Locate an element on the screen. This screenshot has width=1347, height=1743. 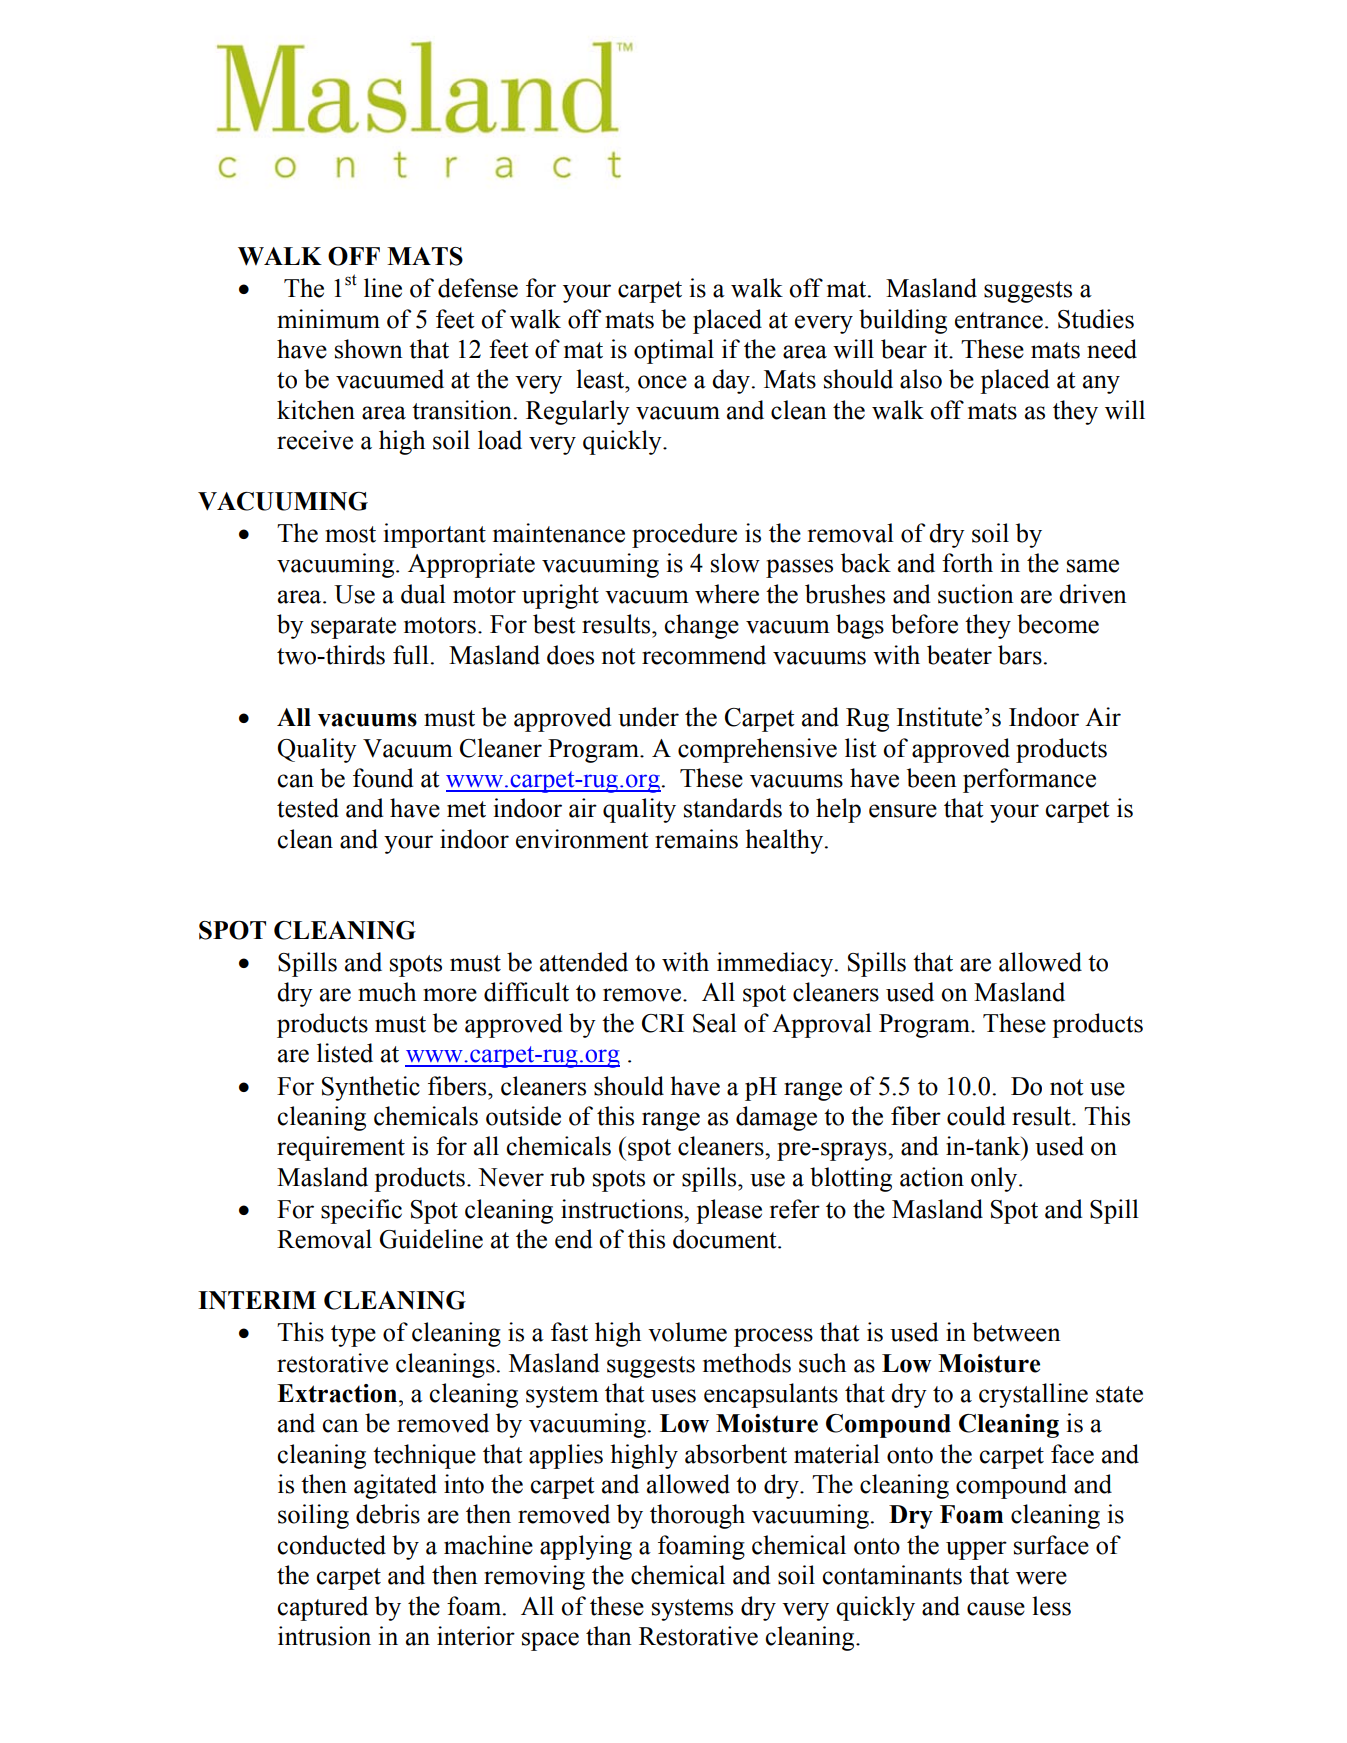
than is located at coordinates (609, 1636).
